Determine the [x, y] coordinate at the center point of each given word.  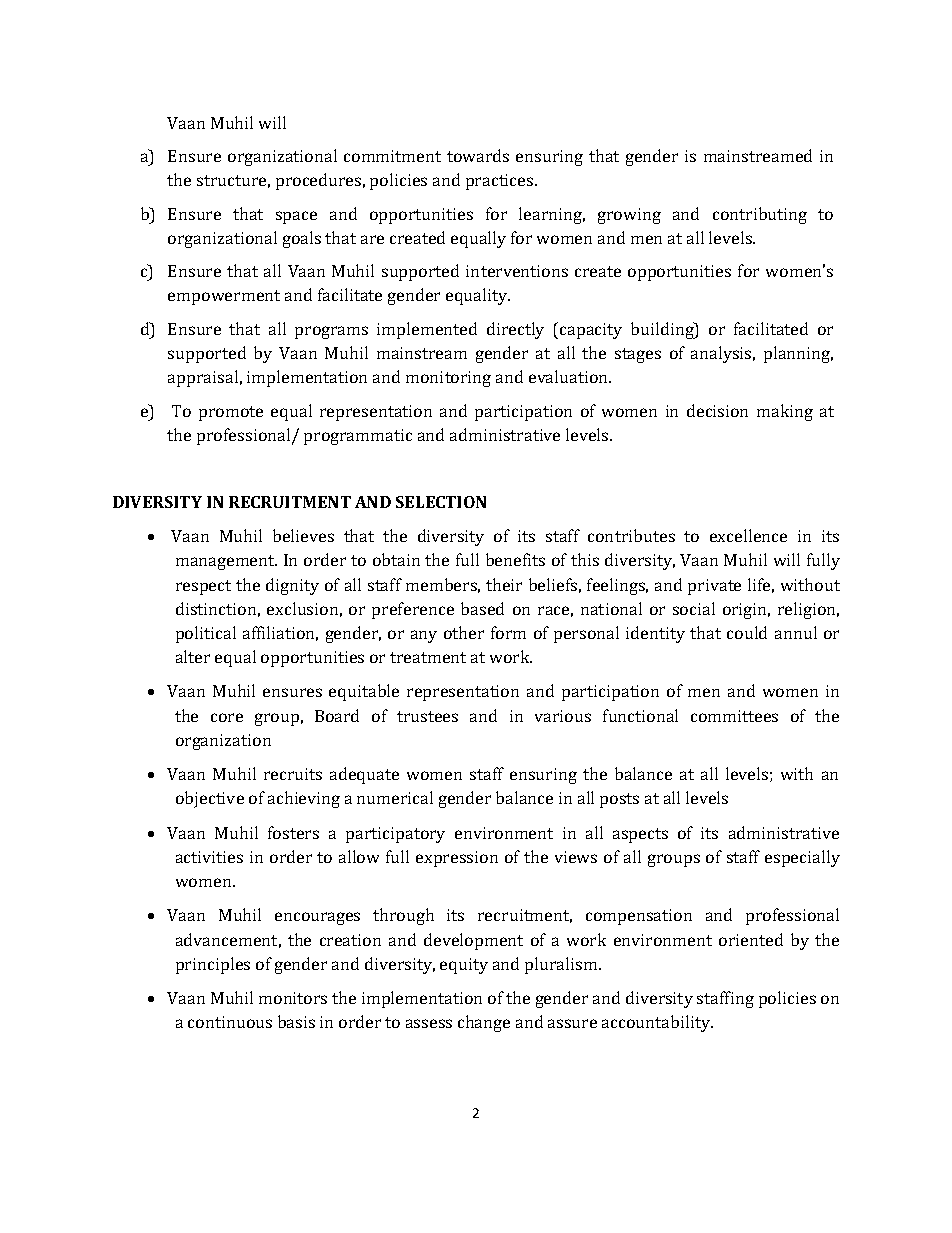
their [504, 584]
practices [501, 182]
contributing [760, 215]
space [296, 217]
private [714, 587]
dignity [292, 586]
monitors [293, 998]
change [484, 1023]
